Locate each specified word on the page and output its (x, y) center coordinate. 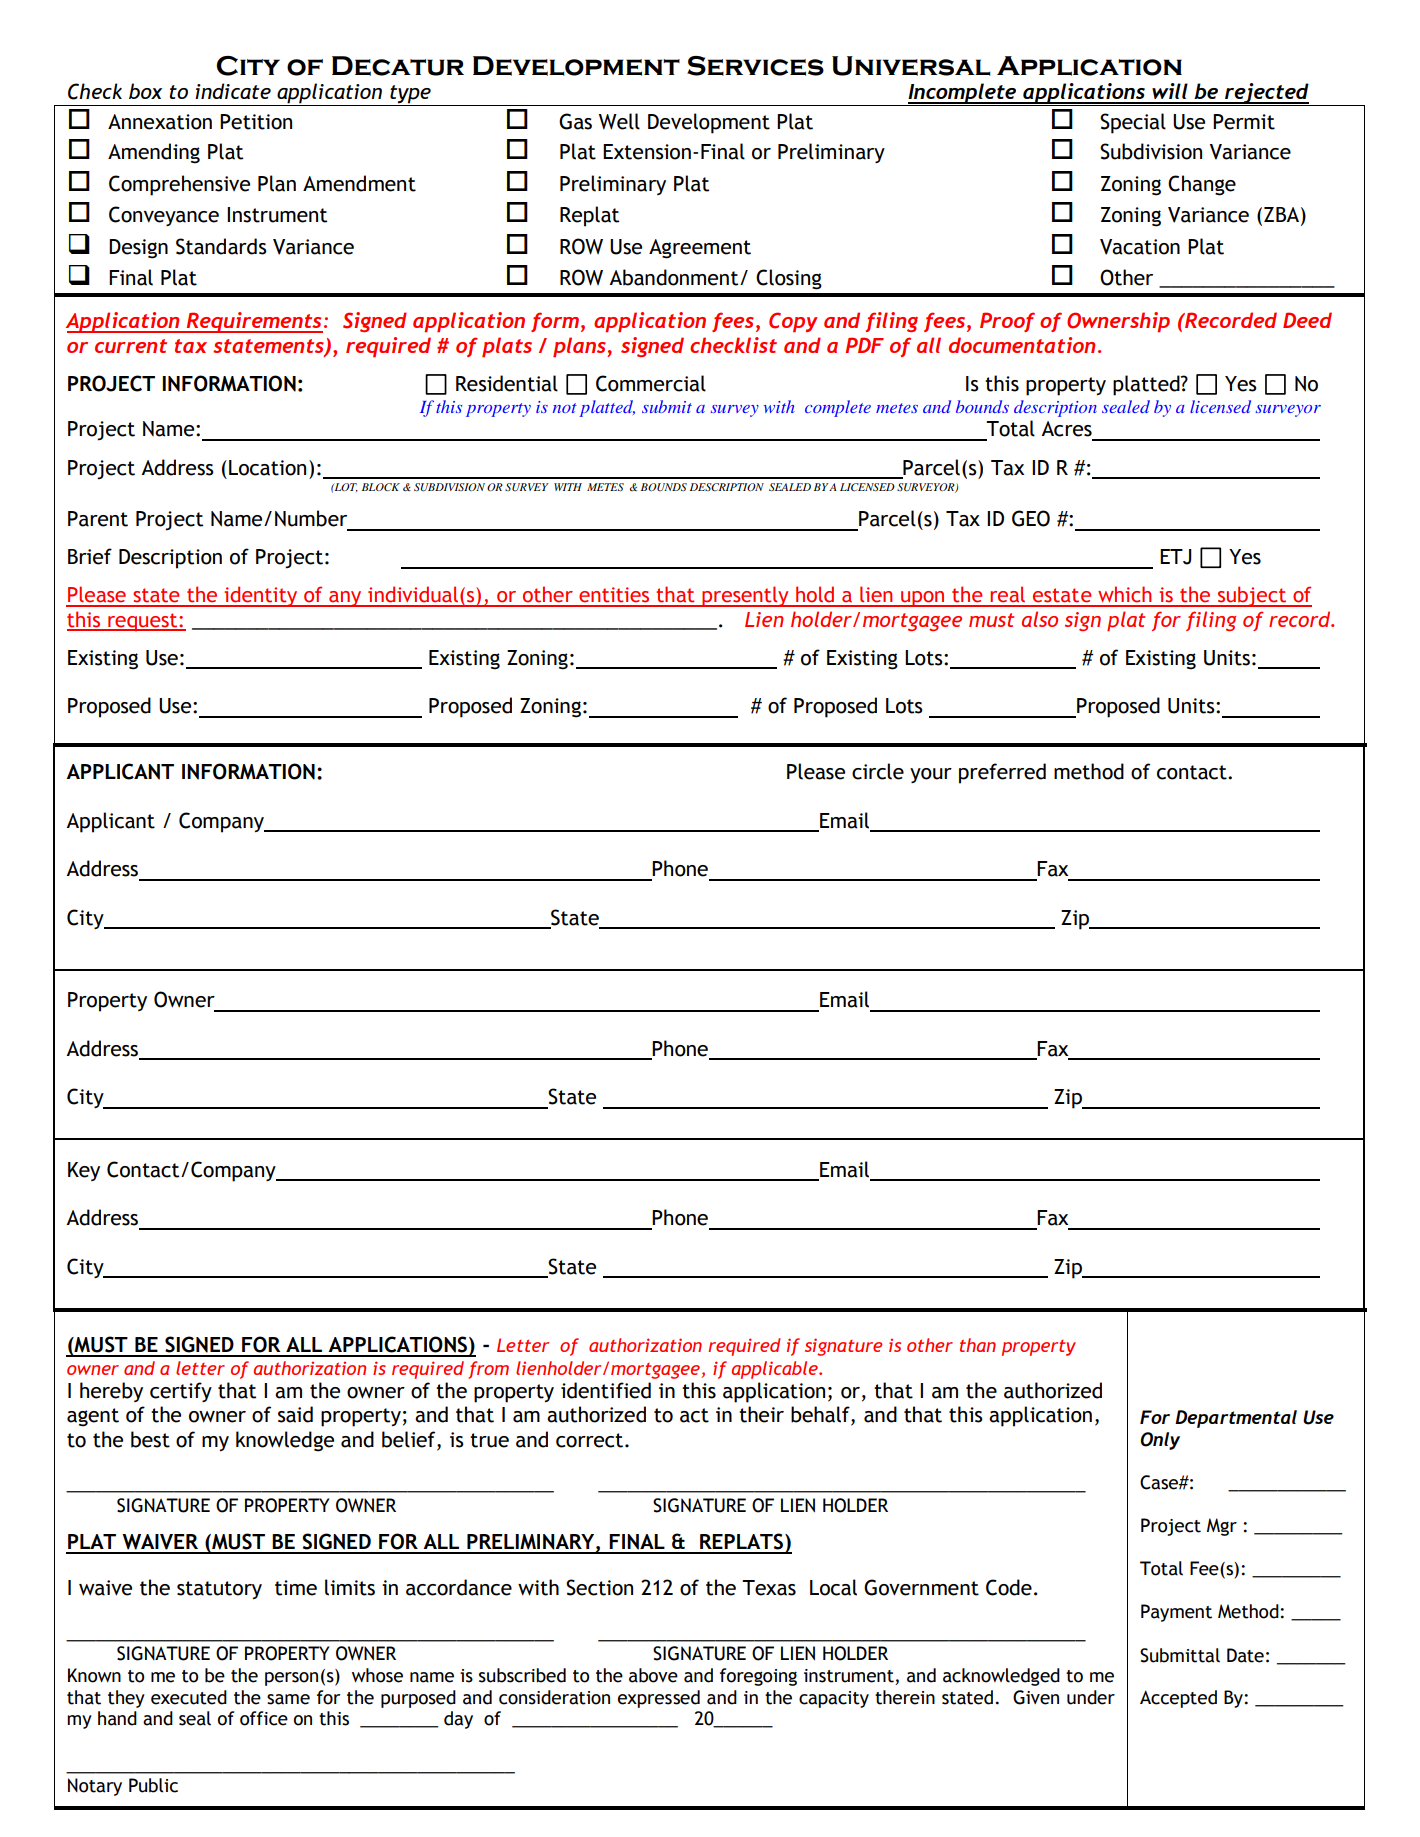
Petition (256, 122)
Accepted (1178, 1699)
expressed (659, 1699)
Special (1133, 123)
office (264, 1718)
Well (619, 121)
